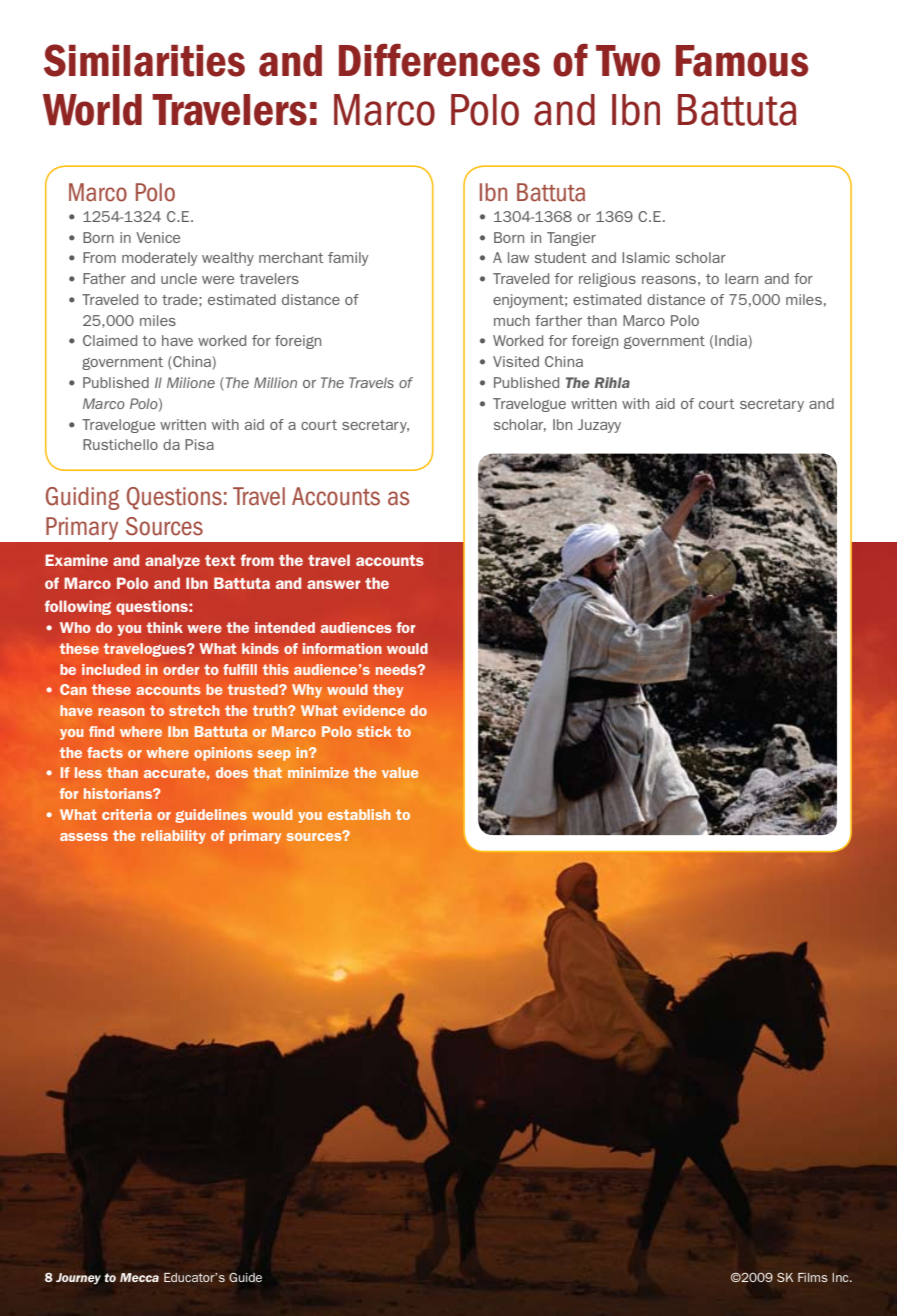  What do you see at coordinates (359, 814) in the screenshot?
I see `establish` at bounding box center [359, 814].
